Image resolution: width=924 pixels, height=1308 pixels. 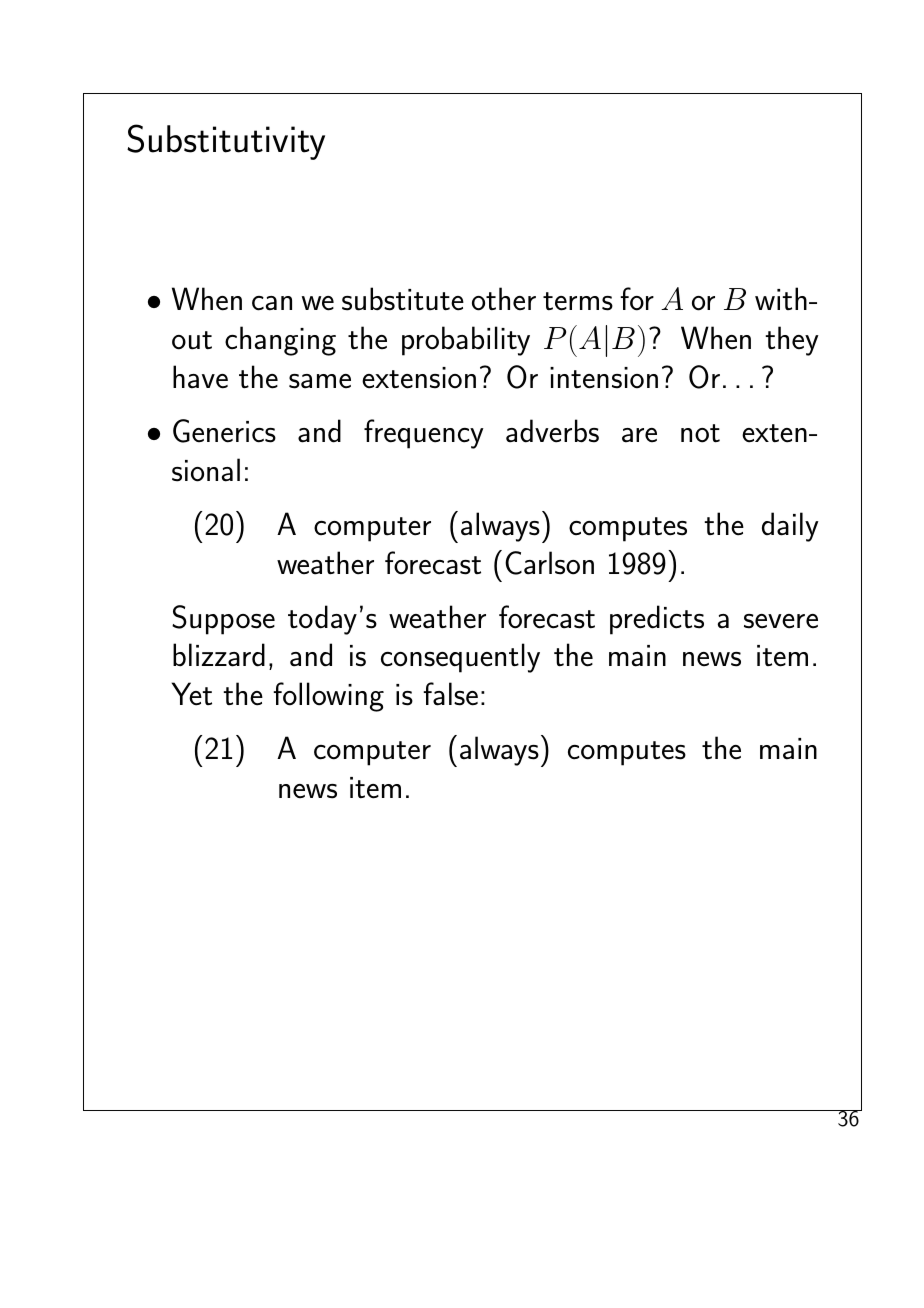 I want to click on following, so click(x=328, y=697).
